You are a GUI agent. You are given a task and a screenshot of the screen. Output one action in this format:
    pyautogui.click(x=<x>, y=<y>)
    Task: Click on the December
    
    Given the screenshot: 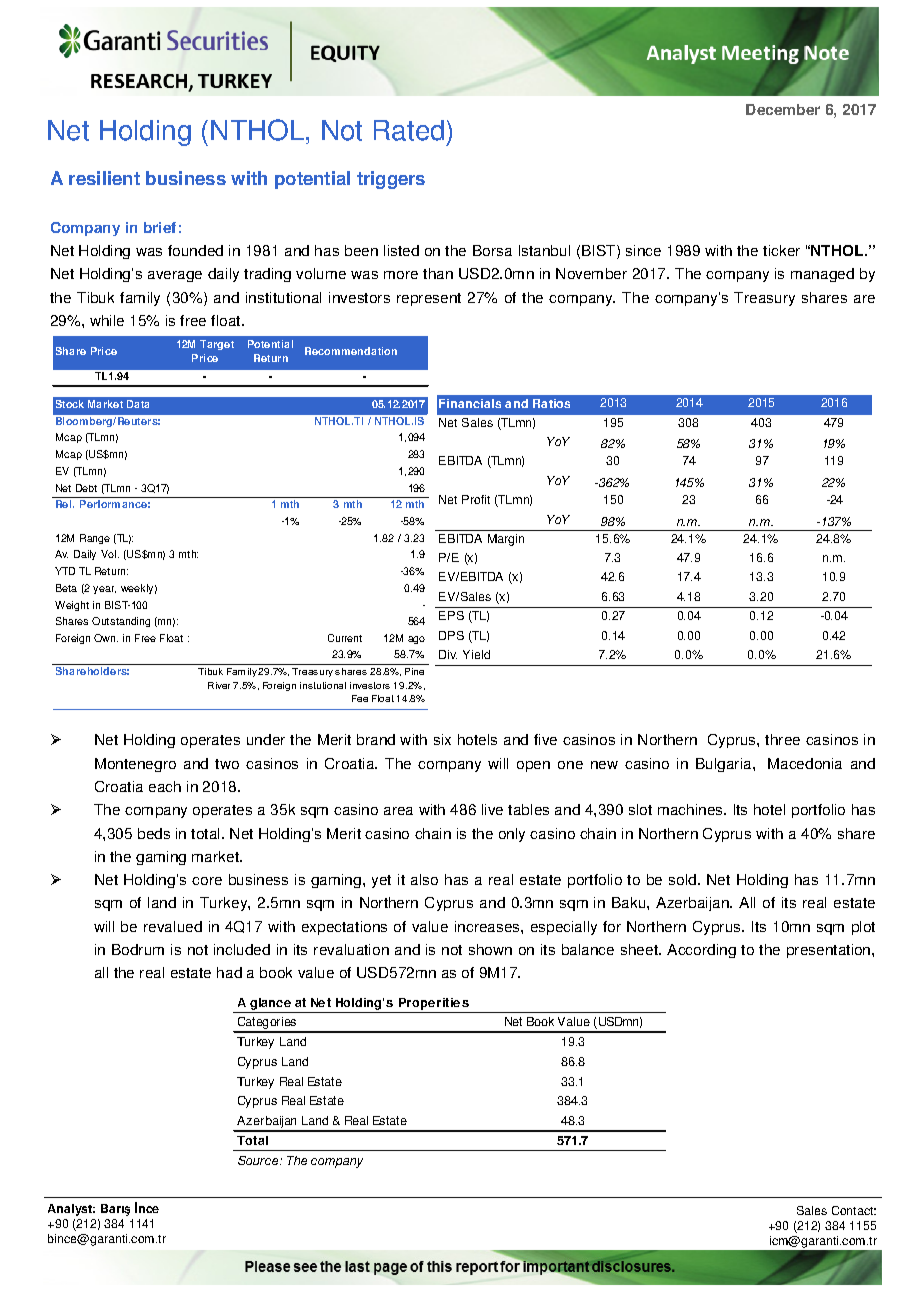 What is the action you would take?
    pyautogui.click(x=783, y=109)
